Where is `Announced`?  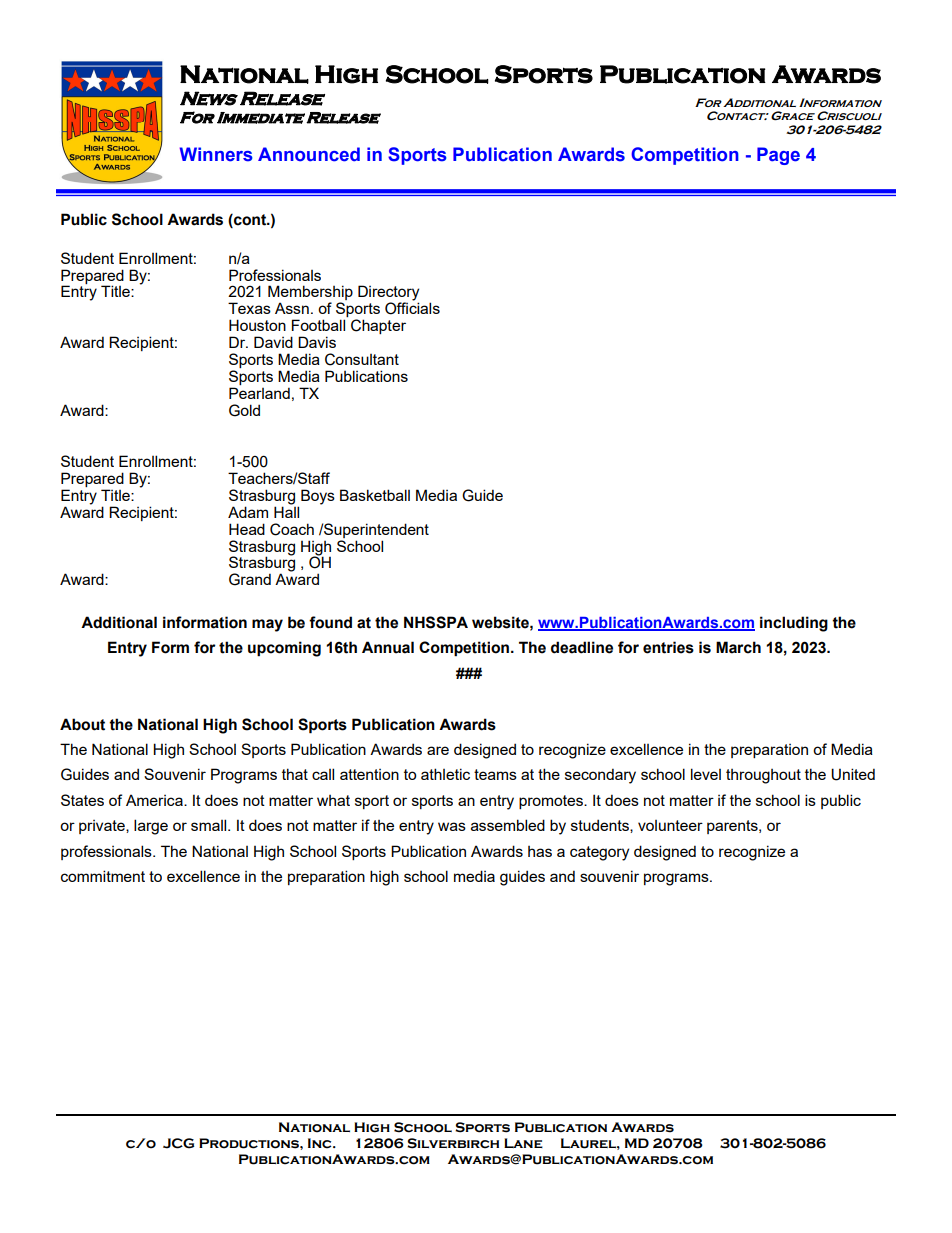
Announced is located at coordinates (309, 154).
